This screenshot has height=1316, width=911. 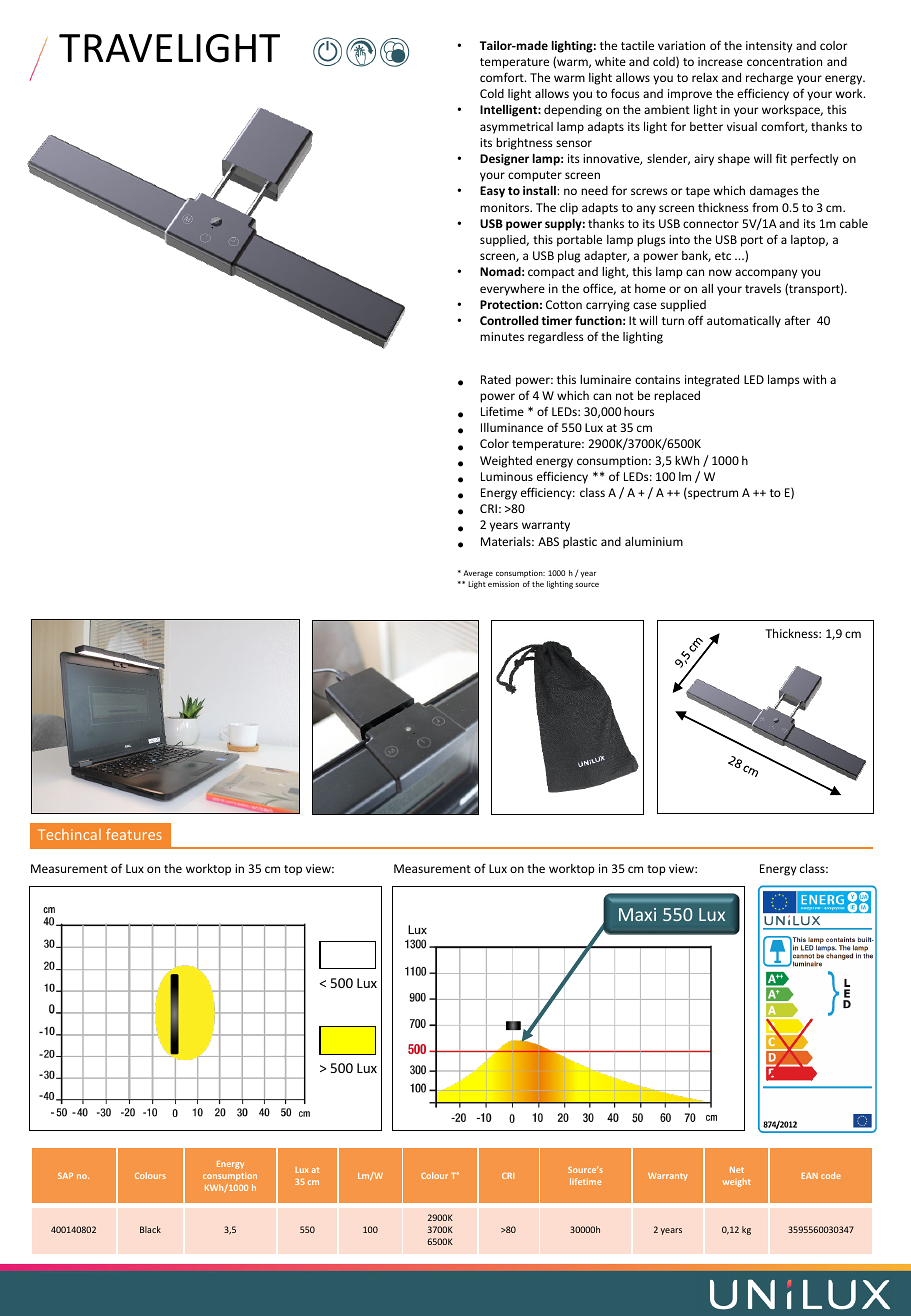 I want to click on aluminium, so click(x=654, y=541).
